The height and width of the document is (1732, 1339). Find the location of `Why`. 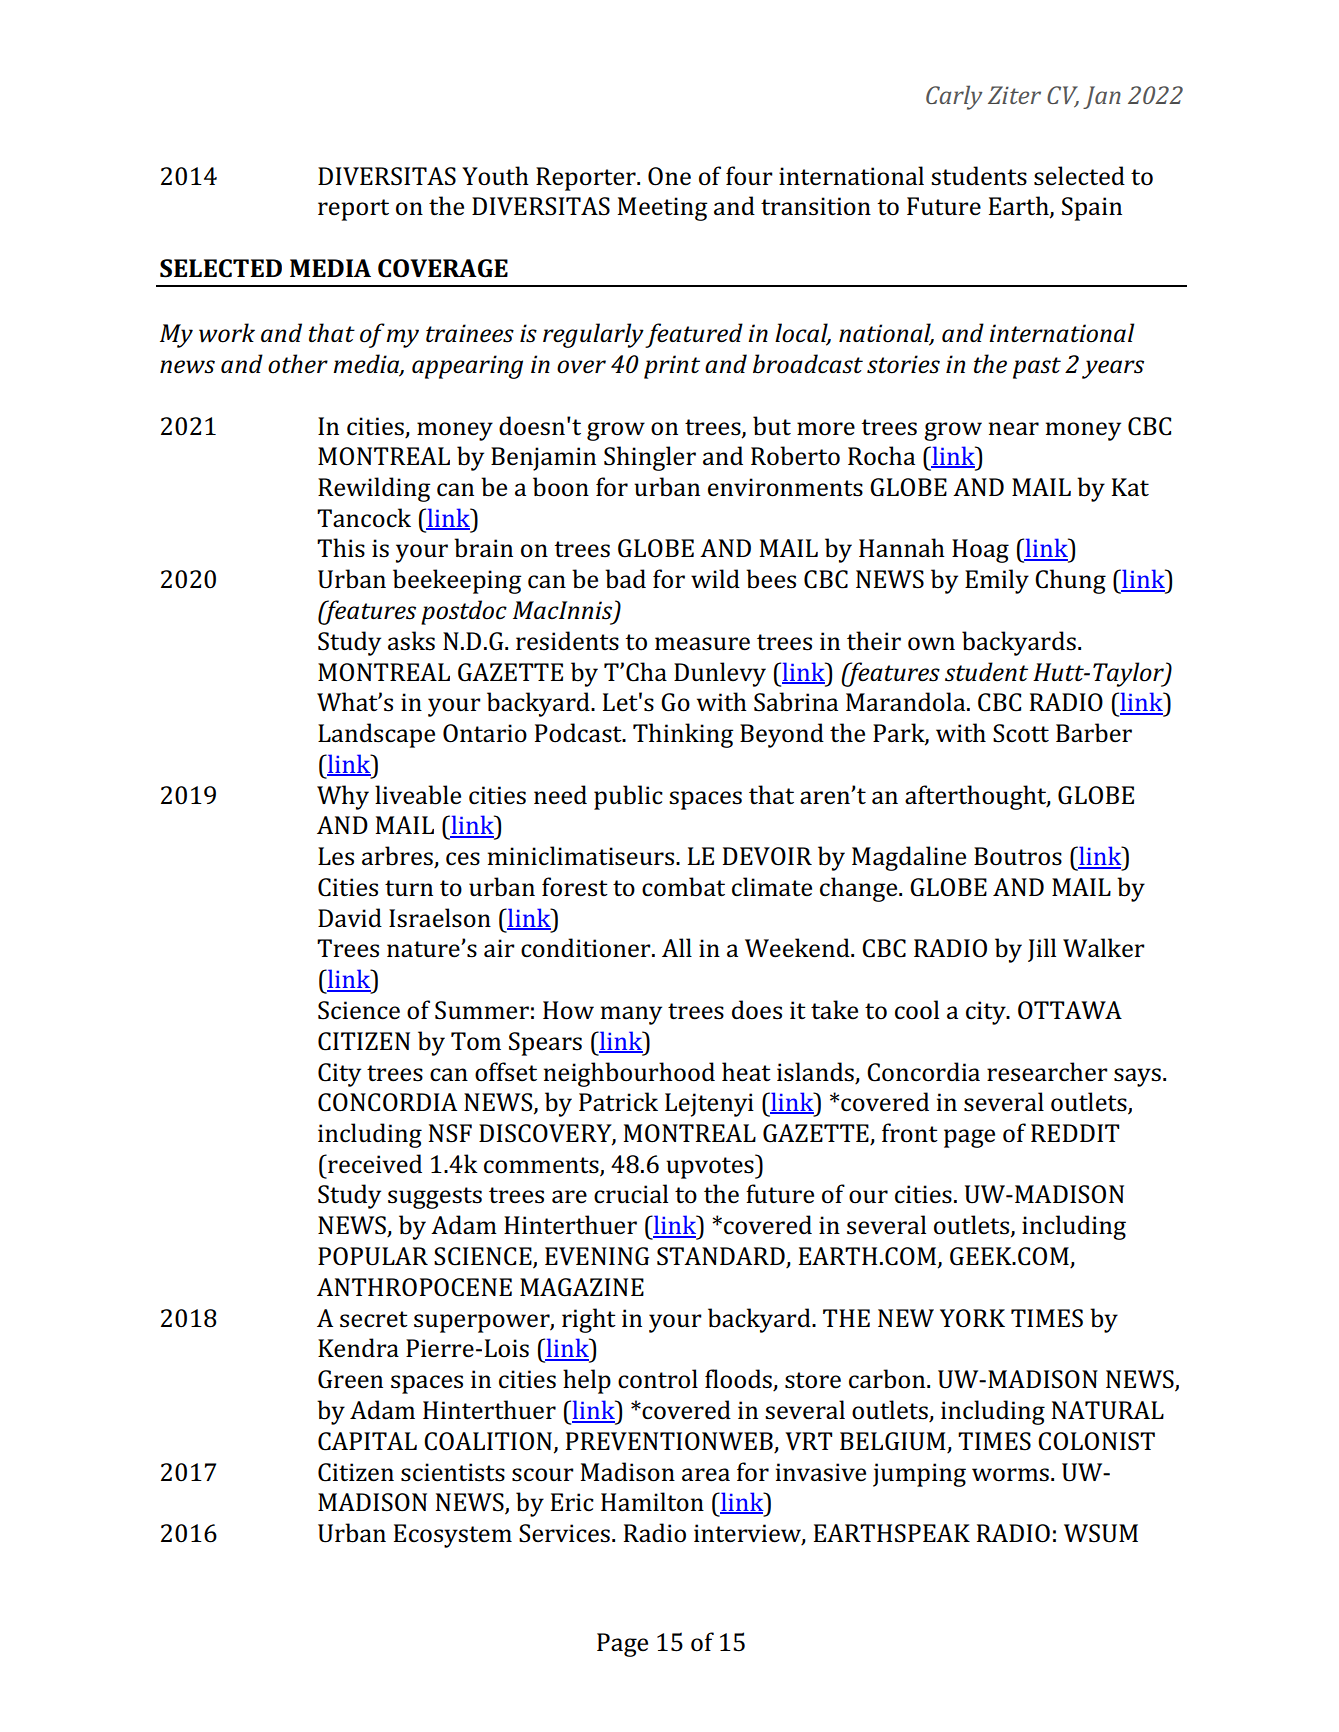

Why is located at coordinates (343, 797).
